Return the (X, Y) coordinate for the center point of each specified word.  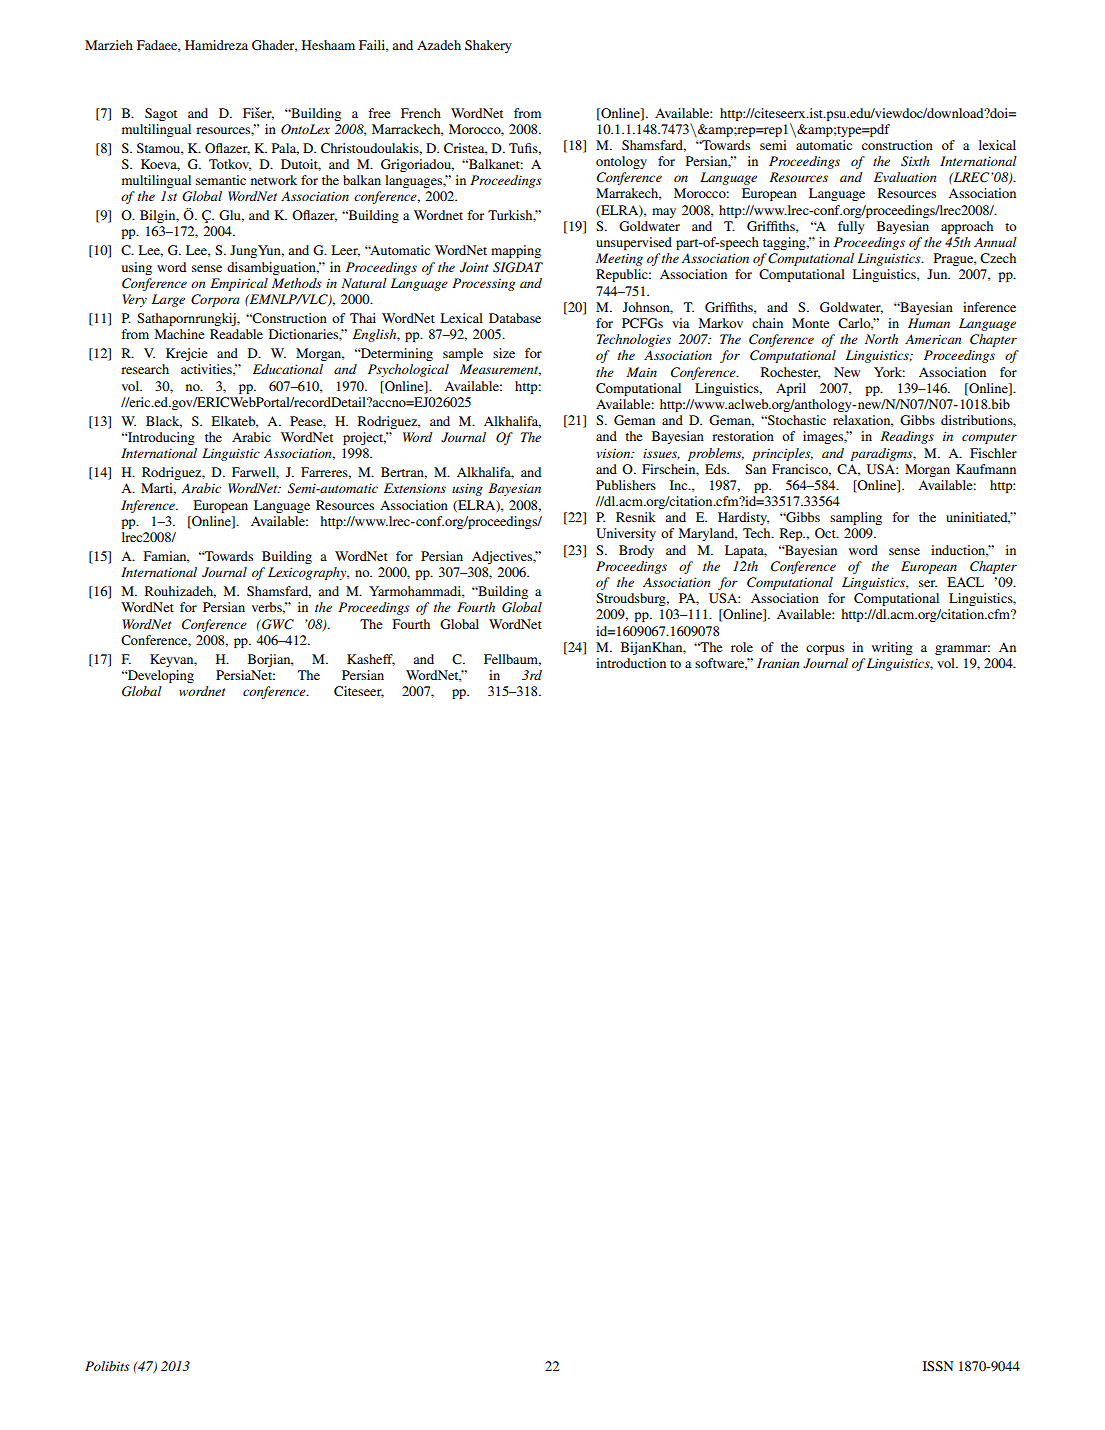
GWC (277, 624)
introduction (631, 663)
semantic (221, 180)
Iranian (778, 663)
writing (892, 648)
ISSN (938, 1366)
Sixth (915, 161)
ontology (621, 162)
